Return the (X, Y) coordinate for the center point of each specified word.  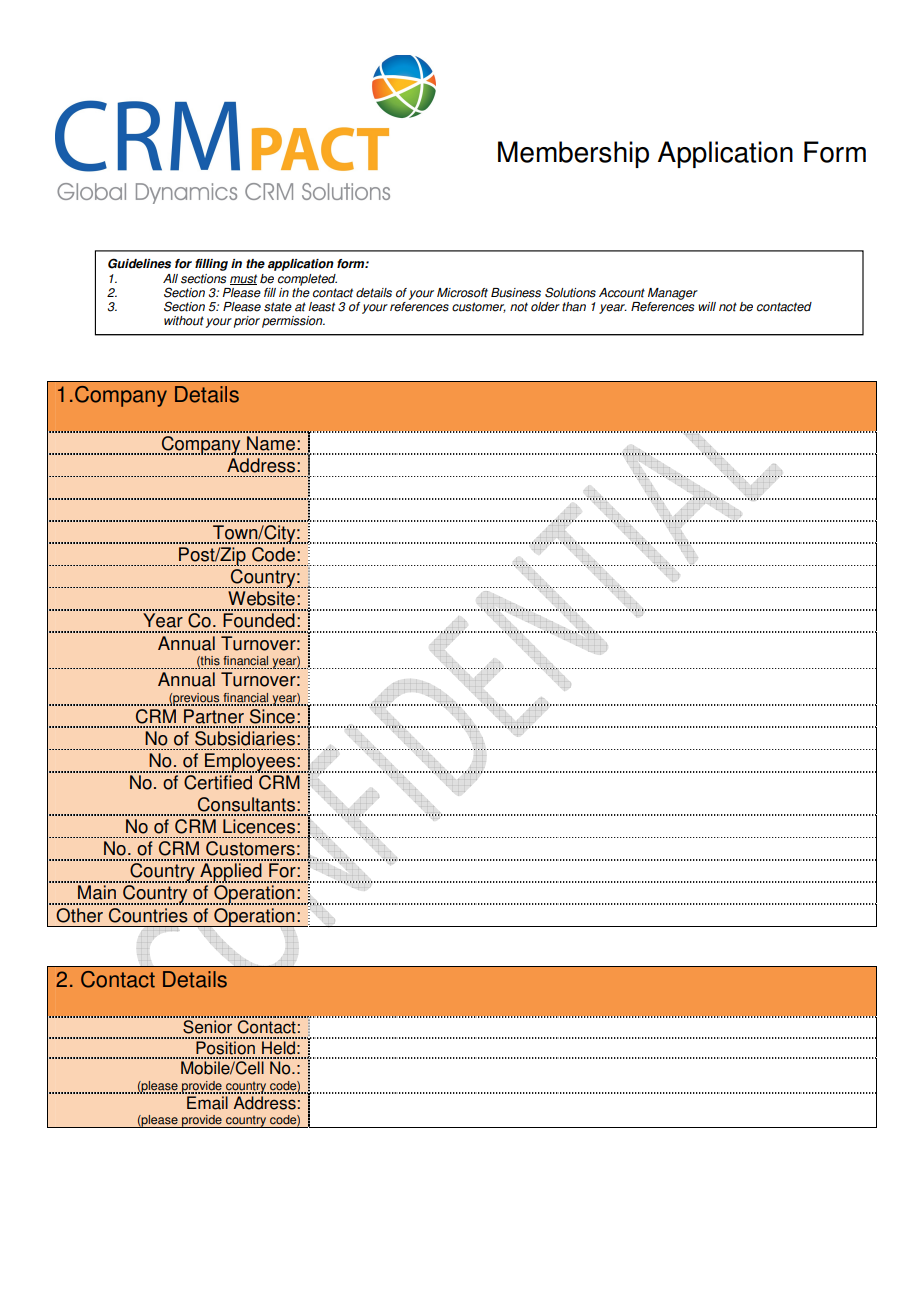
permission (293, 322)
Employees (250, 763)
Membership (573, 154)
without (184, 321)
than (574, 307)
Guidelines (139, 263)
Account (622, 293)
